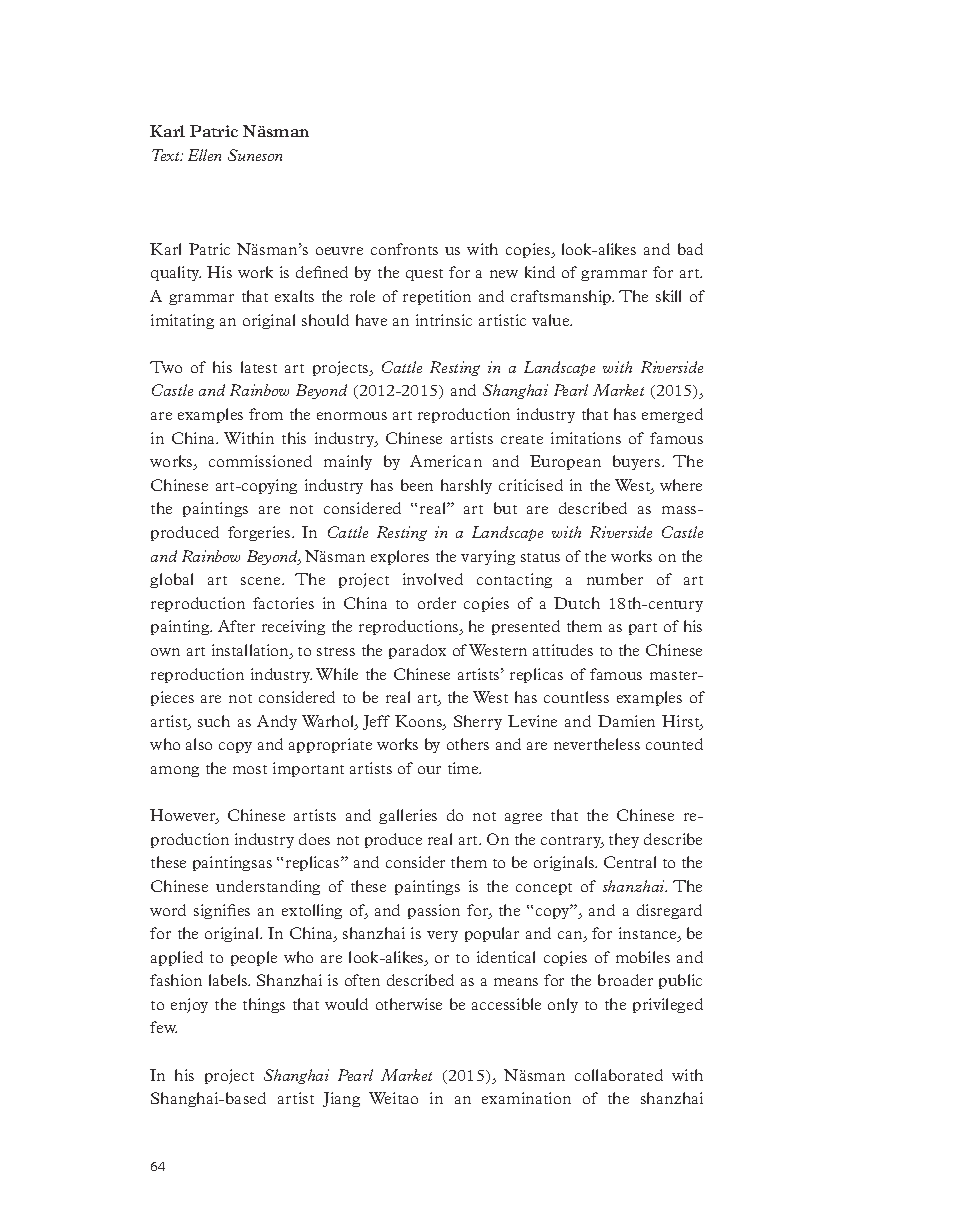  I want to click on confronts, so click(404, 249).
